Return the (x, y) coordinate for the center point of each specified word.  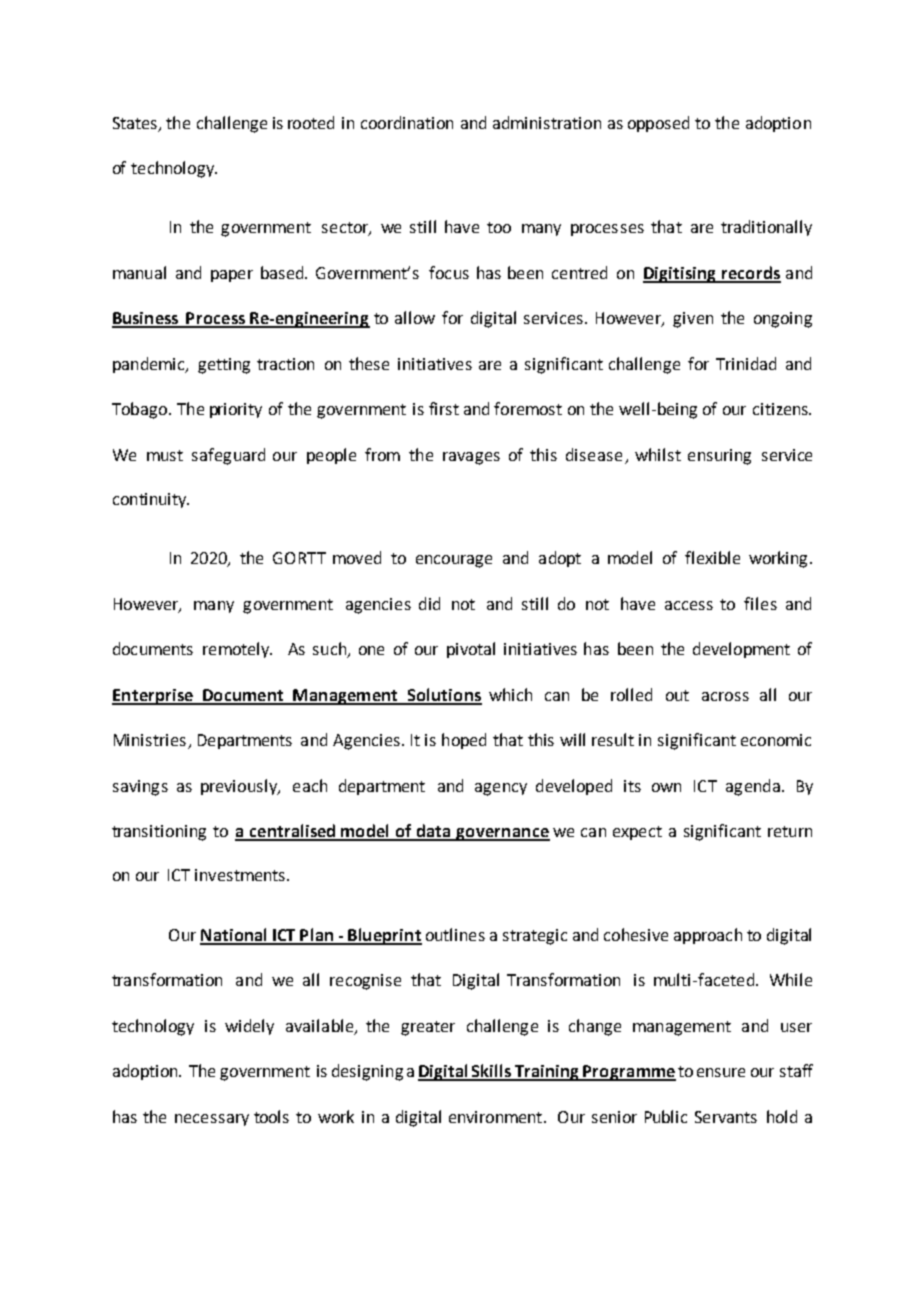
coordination (407, 122)
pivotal (471, 650)
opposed (658, 124)
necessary (212, 1120)
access (689, 605)
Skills (491, 1072)
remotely (237, 650)
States (136, 124)
